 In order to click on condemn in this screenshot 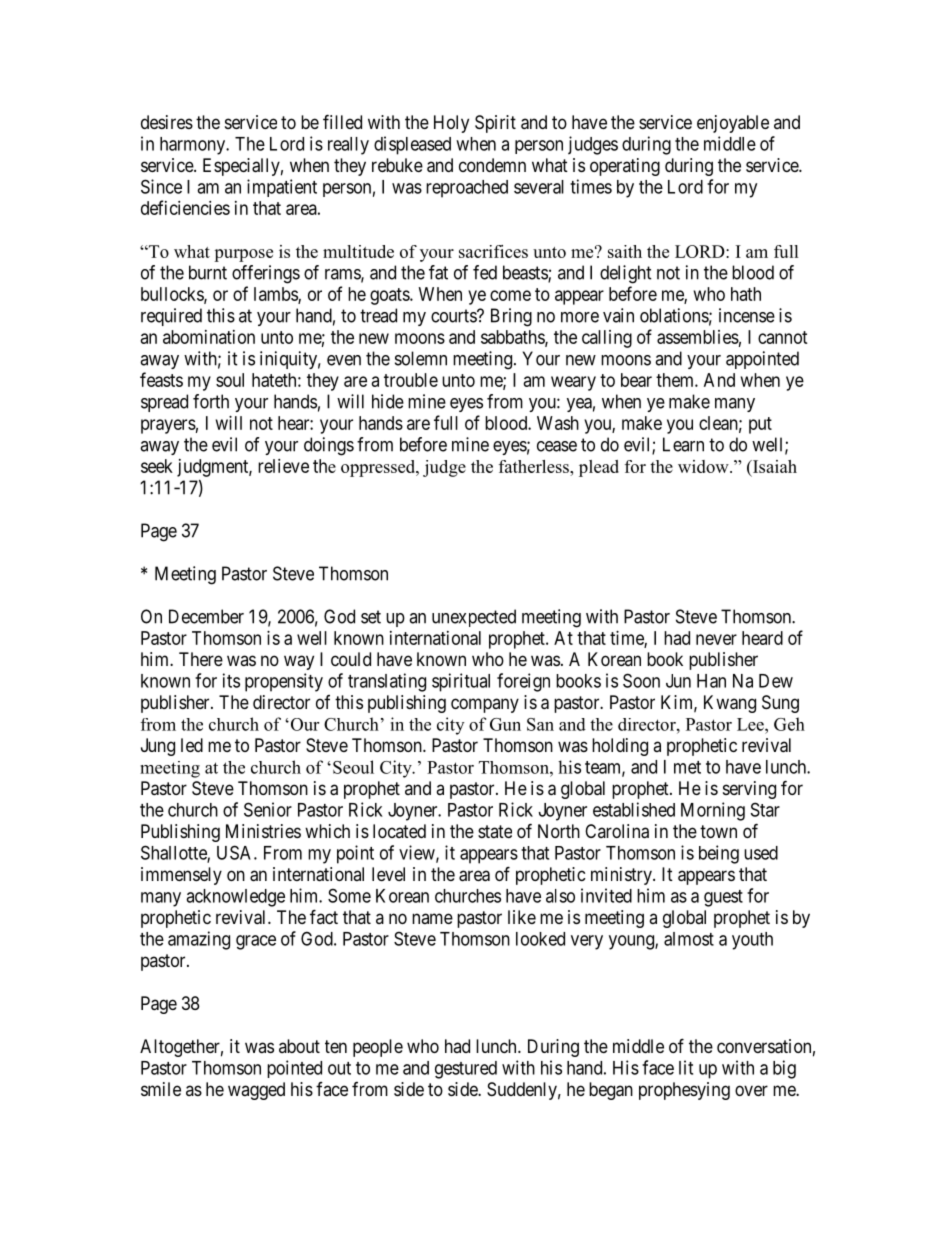, I will do `click(492, 165)`.
